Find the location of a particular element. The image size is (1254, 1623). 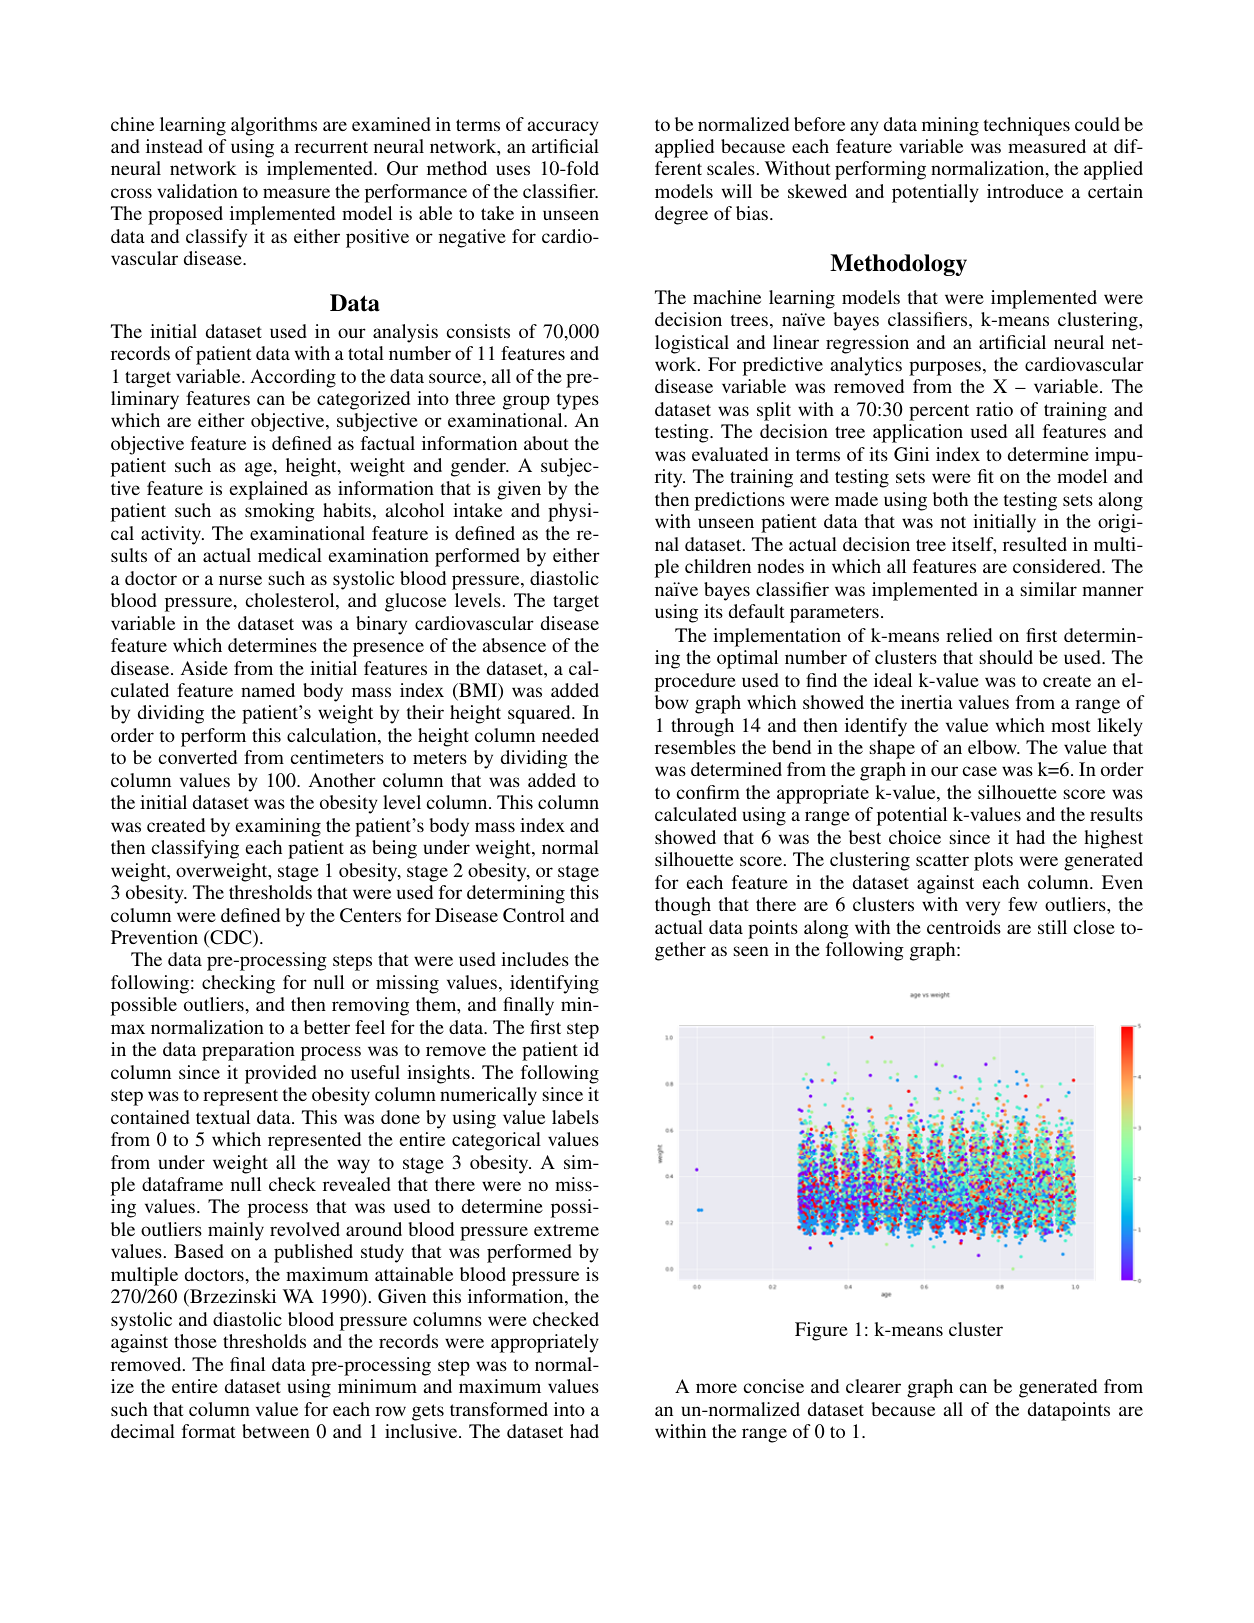

though is located at coordinates (683, 906).
